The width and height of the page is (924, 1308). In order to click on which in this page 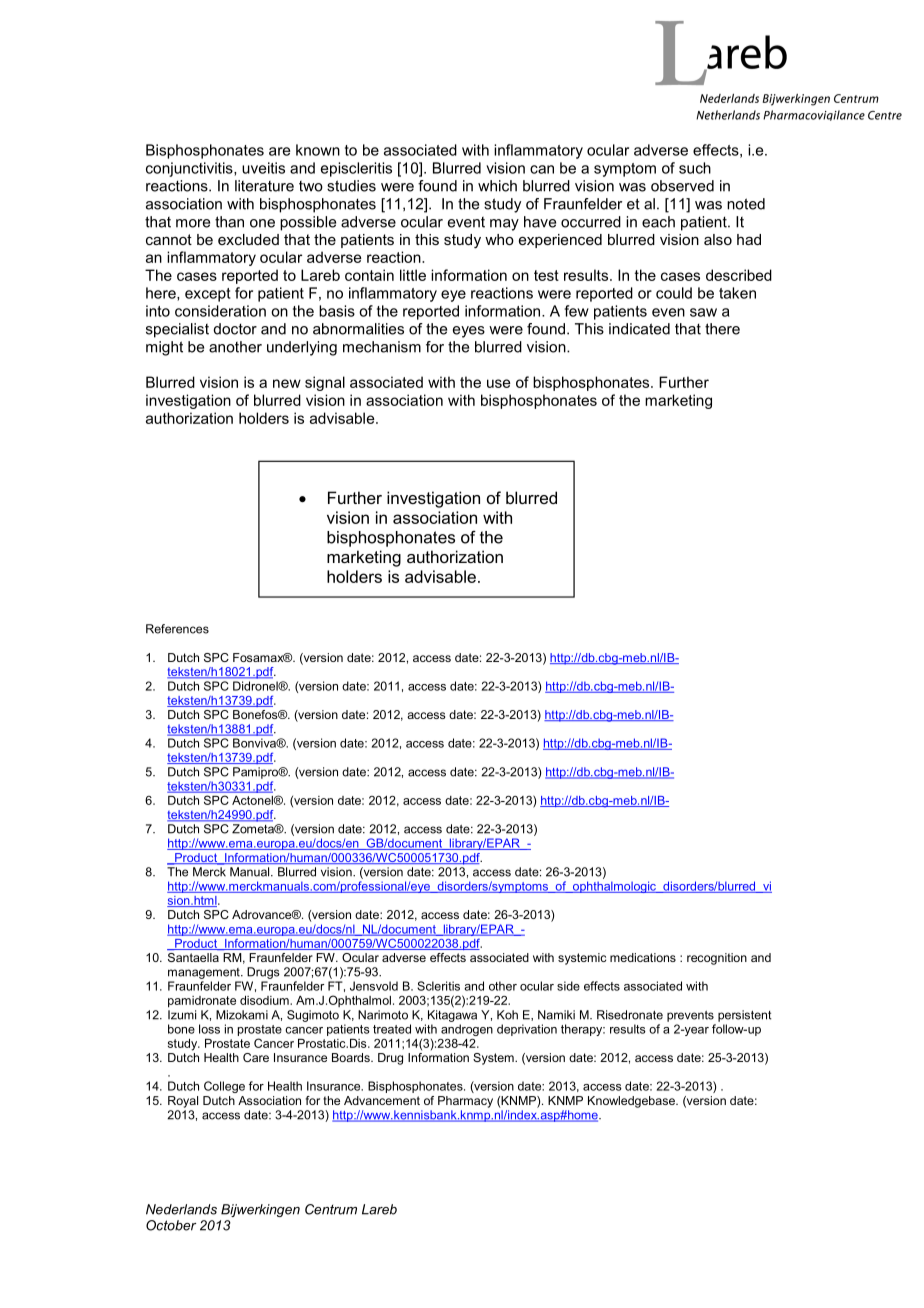, I will do `click(497, 186)`.
